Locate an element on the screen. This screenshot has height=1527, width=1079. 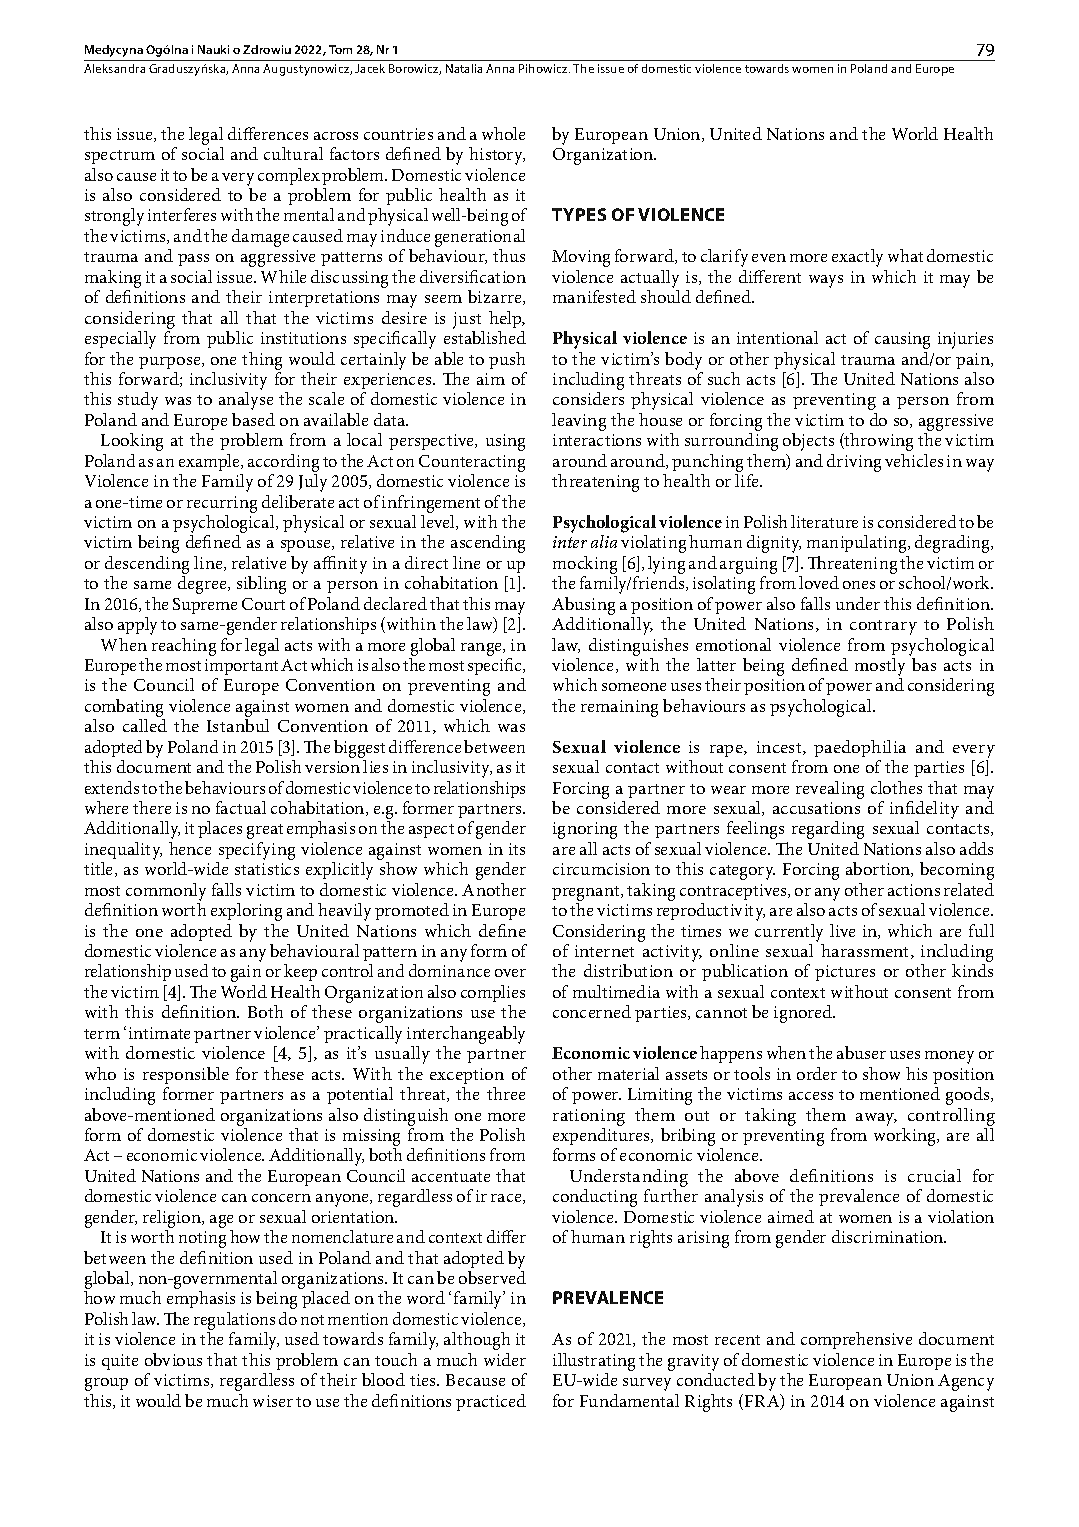
injuries is located at coordinates (965, 340).
